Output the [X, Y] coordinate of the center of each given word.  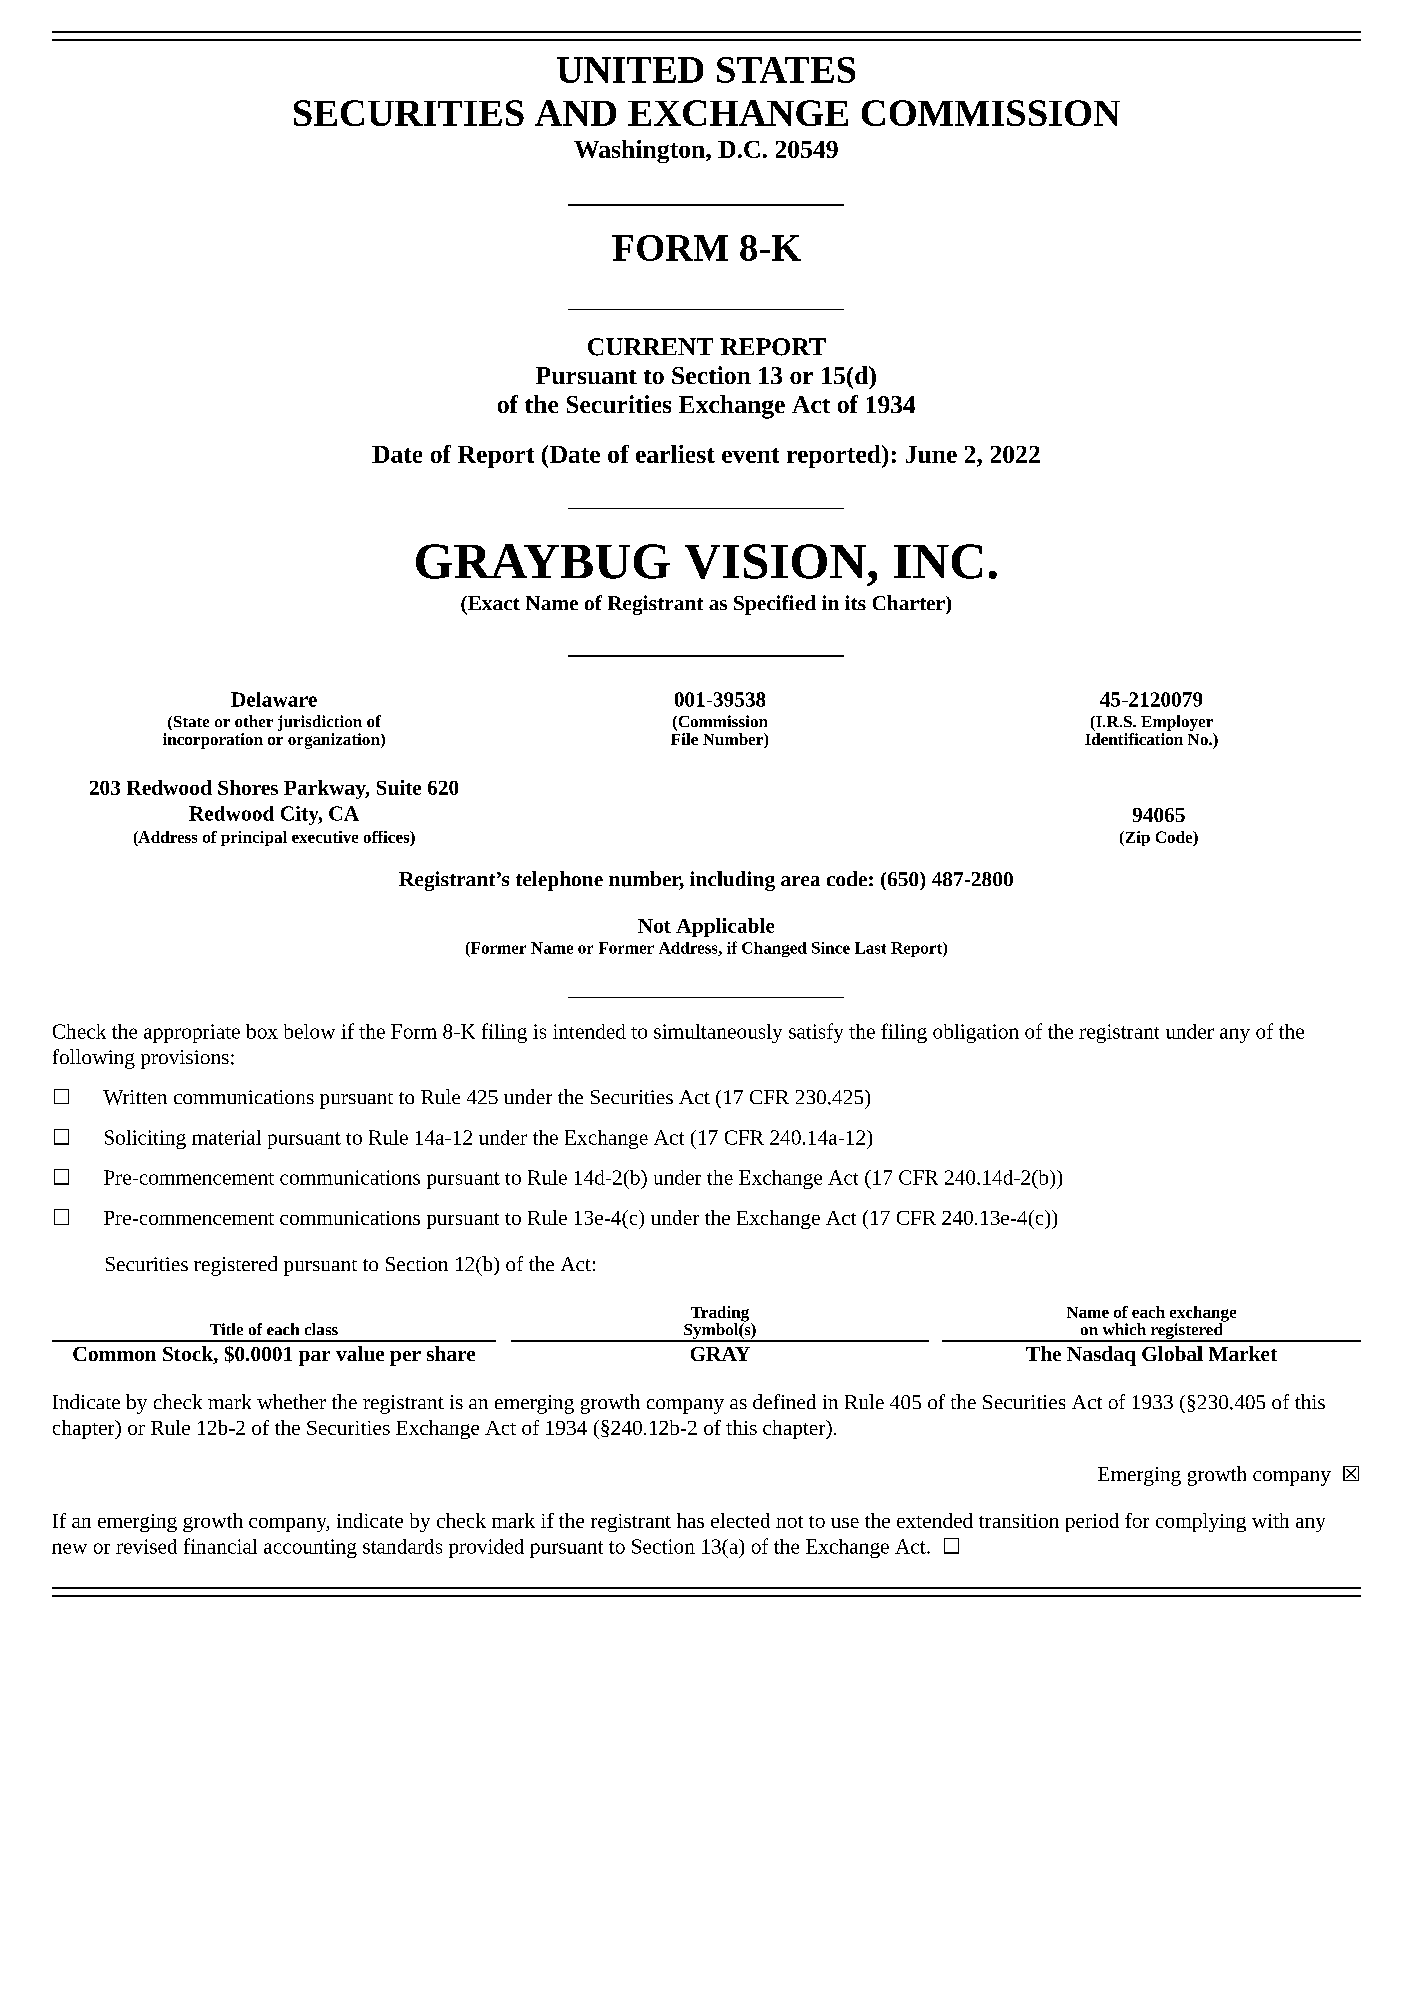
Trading [721, 1315]
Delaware [274, 699]
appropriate [192, 1033]
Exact [493, 603]
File [684, 737]
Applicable [725, 927]
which [1124, 1329]
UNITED [630, 70]
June [931, 454]
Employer [1177, 723]
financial [220, 1546]
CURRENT [650, 347]
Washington [640, 151]
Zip [1136, 838]
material [226, 1137]
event [750, 455]
